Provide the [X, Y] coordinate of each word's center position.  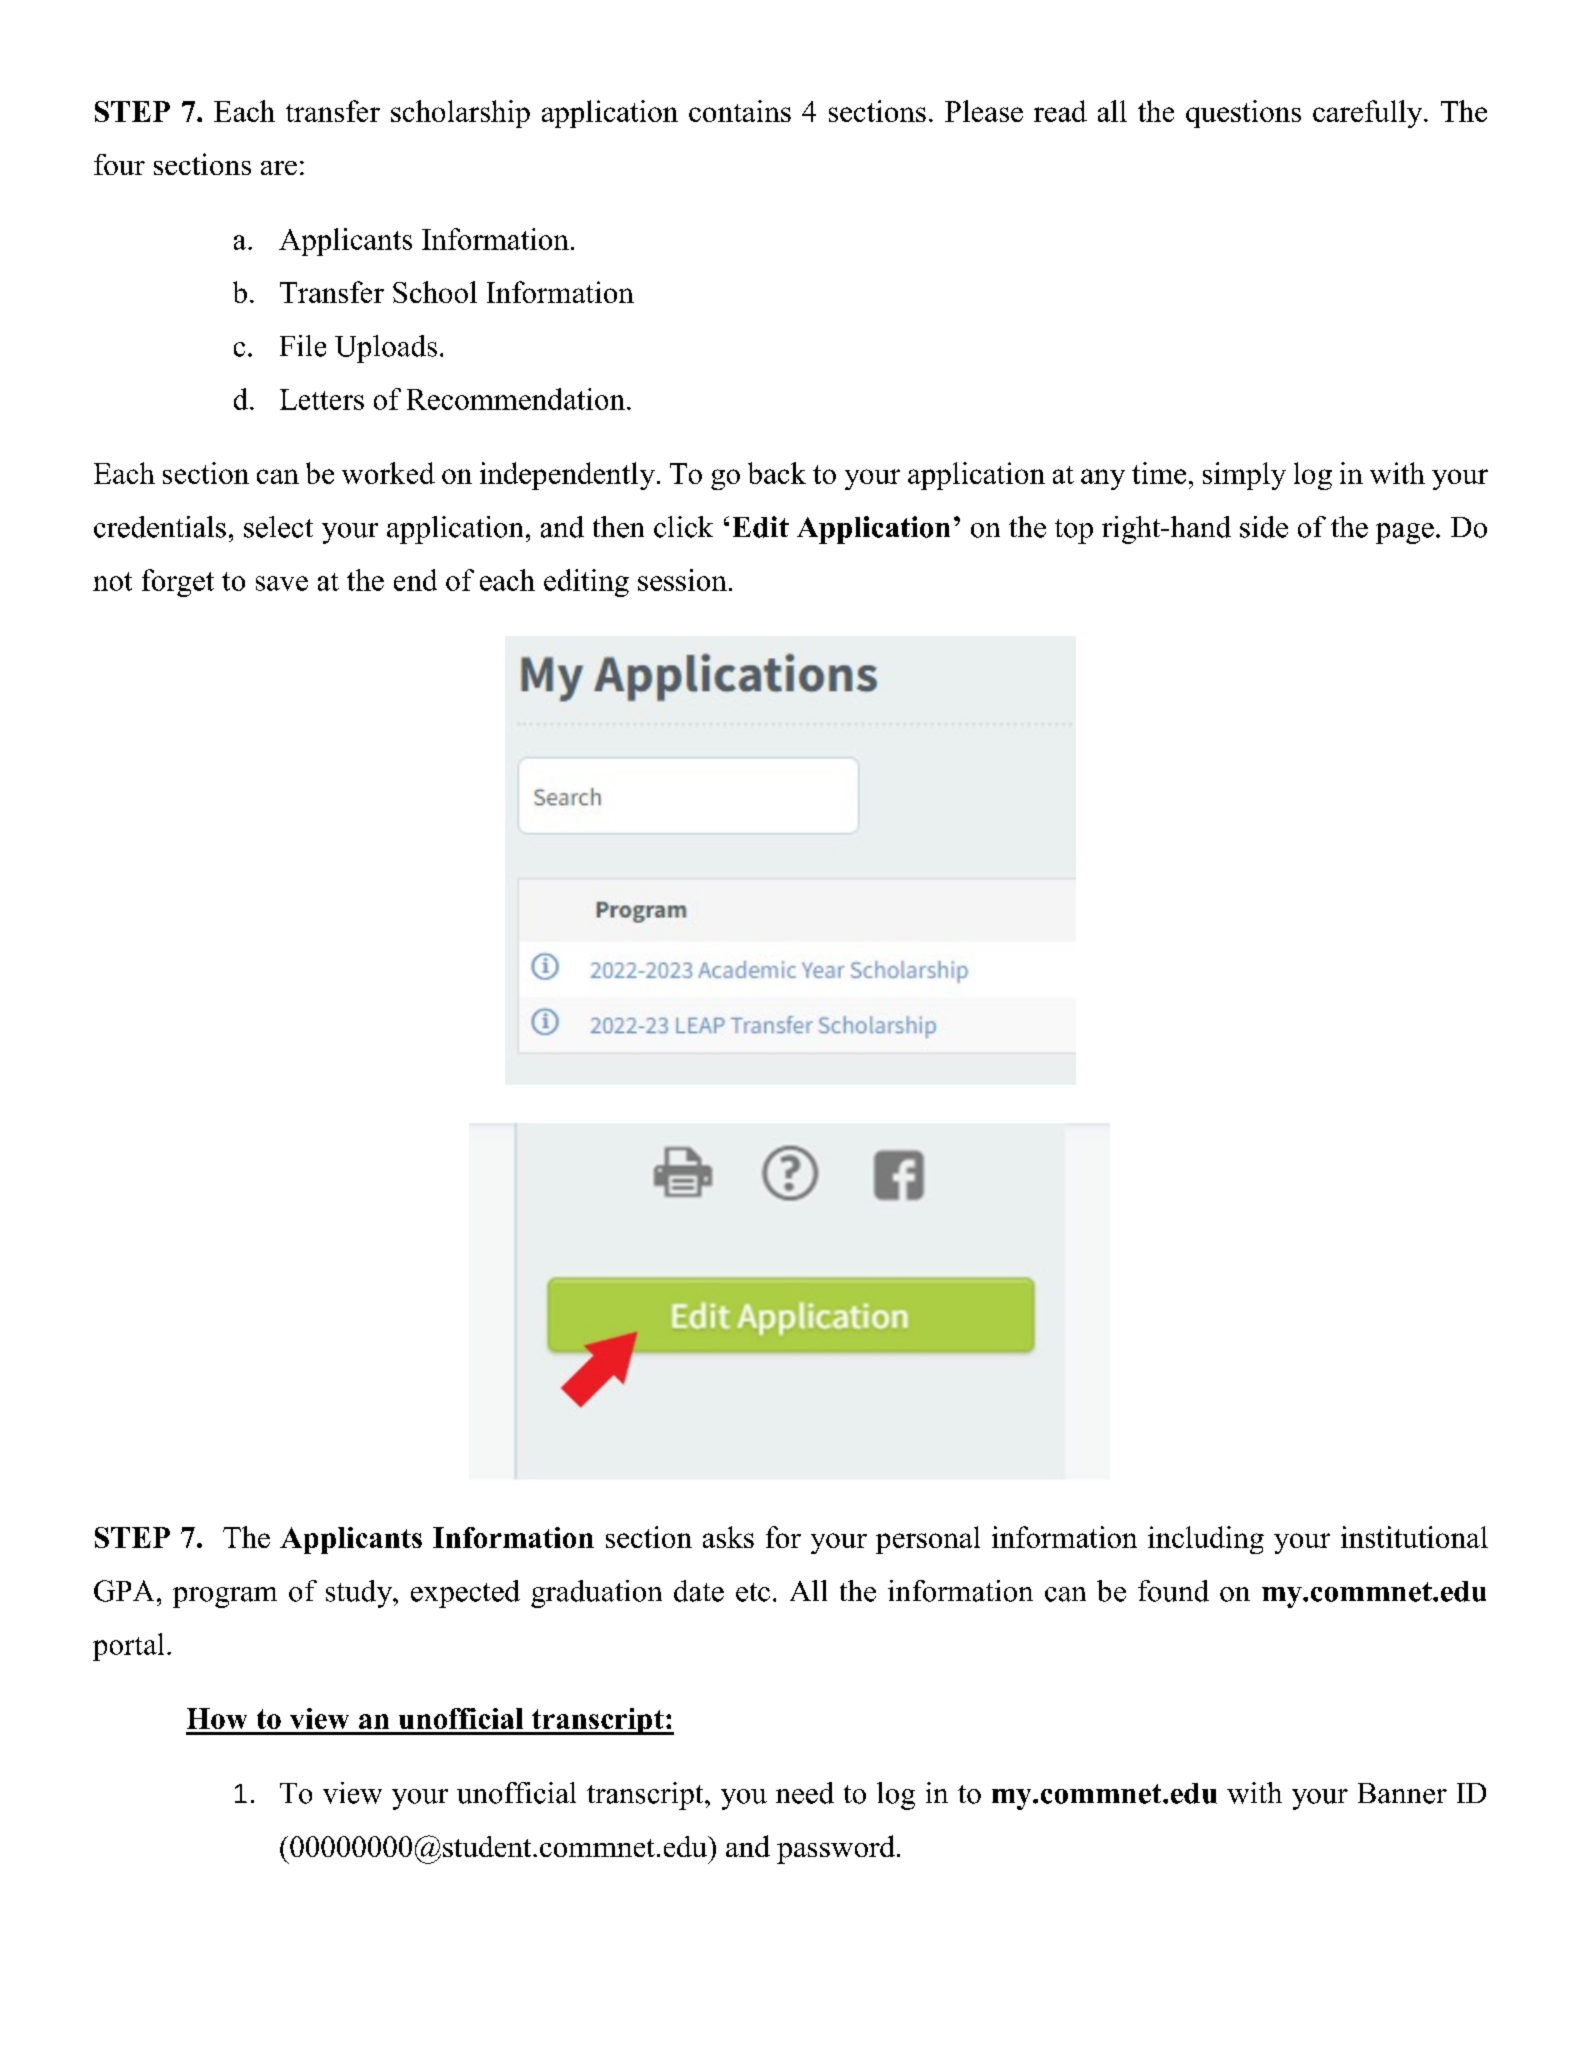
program [225, 1597]
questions [1243, 114]
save [282, 583]
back [777, 473]
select [278, 527]
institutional [1414, 1537]
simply [1244, 476]
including [1206, 1540]
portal [128, 1647]
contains [740, 111]
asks [728, 1537]
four [119, 164]
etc [753, 1592]
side [1264, 527]
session [682, 580]
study [360, 1594]
